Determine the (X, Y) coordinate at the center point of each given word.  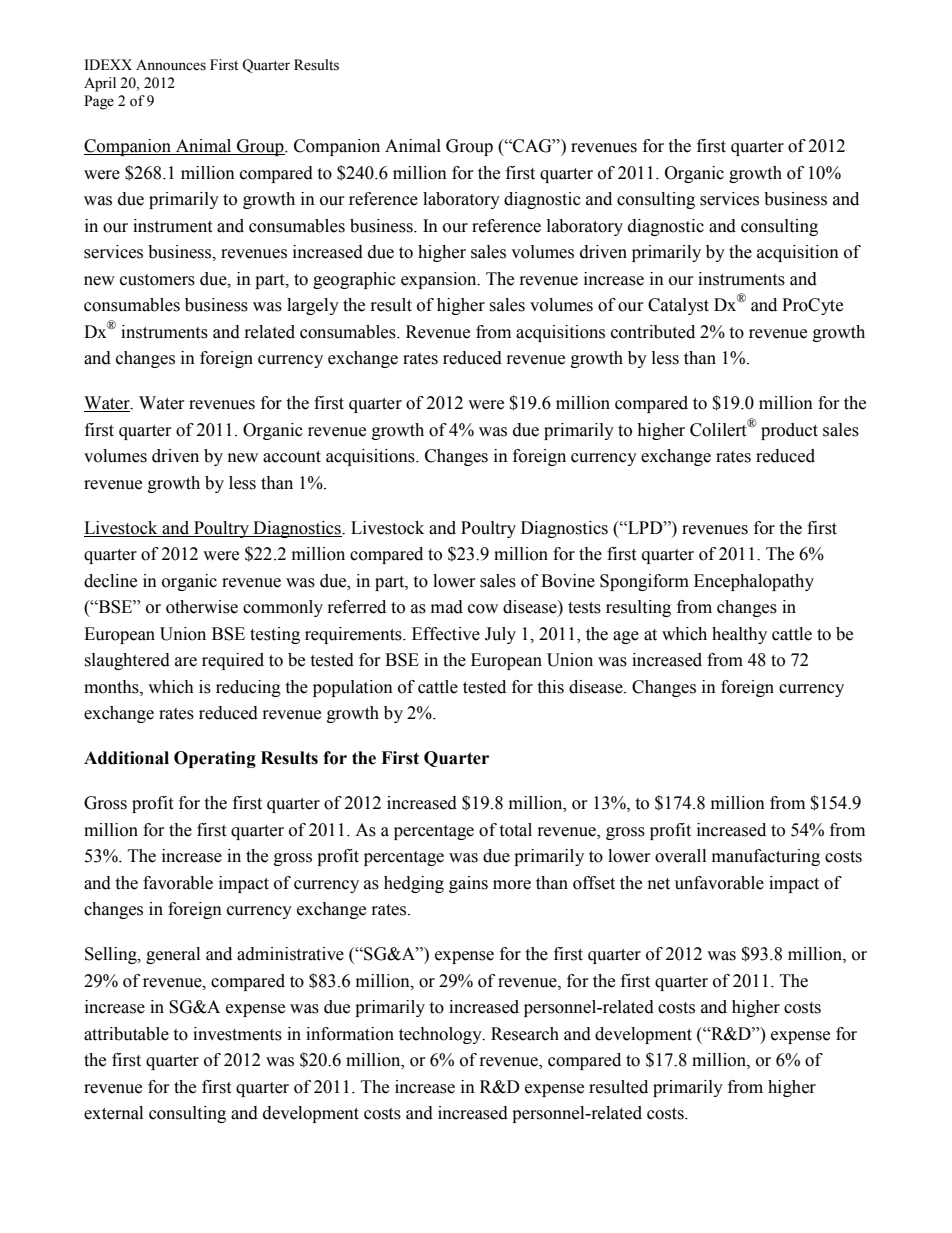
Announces (171, 65)
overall (680, 856)
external (113, 1113)
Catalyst (678, 306)
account (292, 457)
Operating (215, 759)
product (789, 431)
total (515, 830)
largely (313, 306)
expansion (440, 280)
